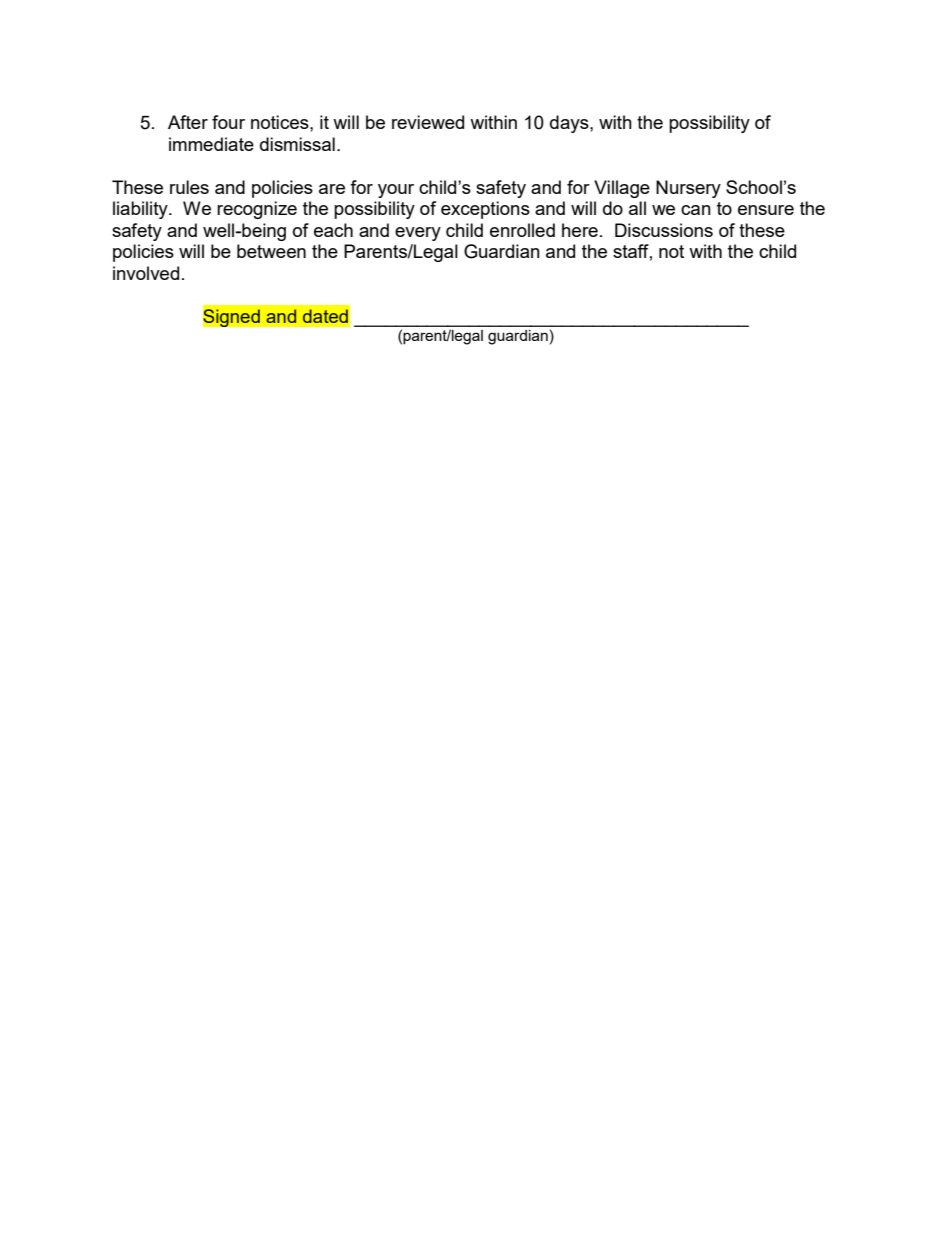 This screenshot has width=952, height=1233. I want to click on days, so click(570, 124).
